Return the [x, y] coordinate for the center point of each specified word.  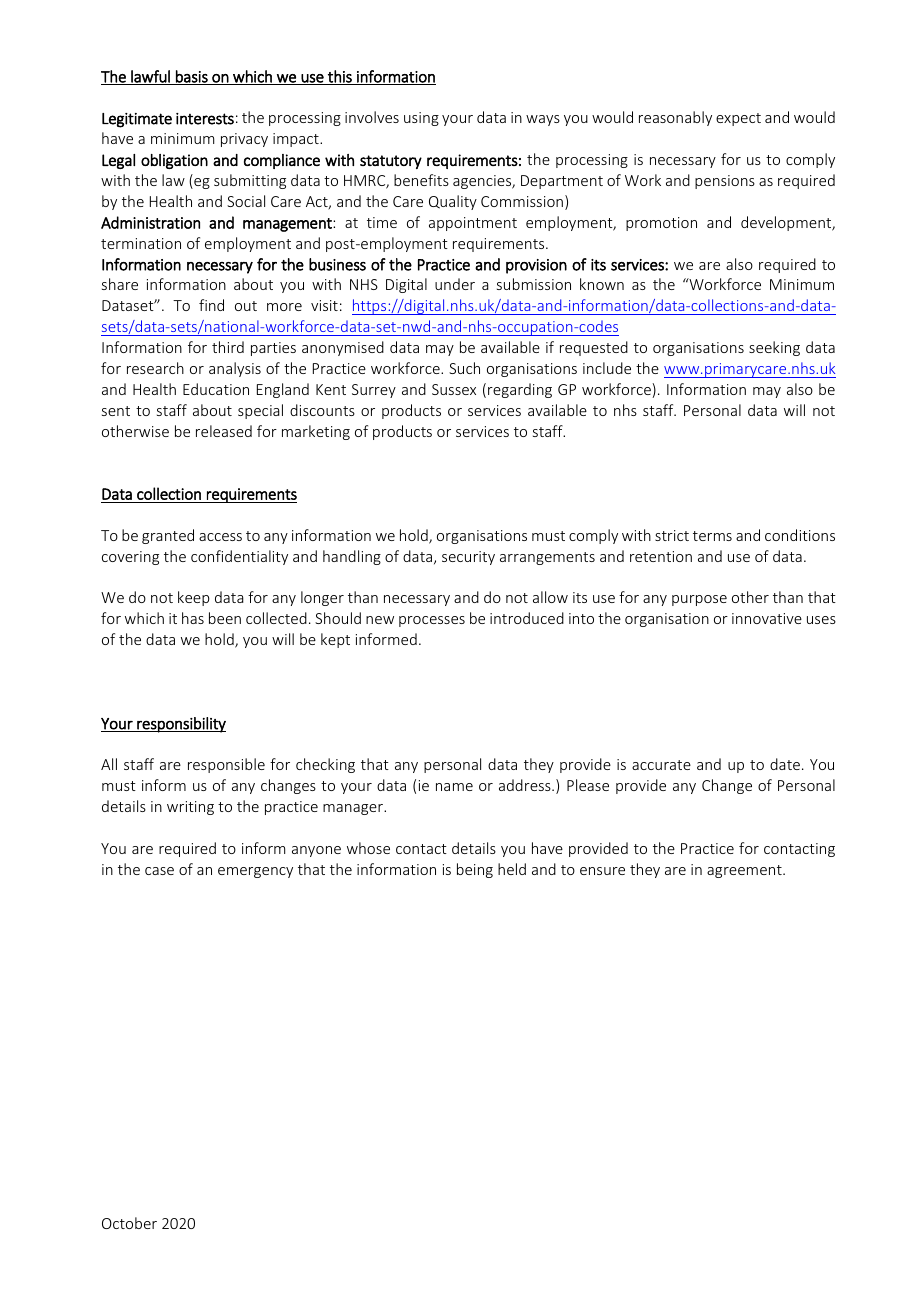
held [512, 869]
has [193, 618]
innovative [767, 618]
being [475, 870]
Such [464, 368]
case [159, 871]
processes [432, 621]
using [421, 119]
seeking [774, 348]
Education [216, 389]
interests [205, 119]
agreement [745, 871]
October [129, 1223]
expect [738, 119]
